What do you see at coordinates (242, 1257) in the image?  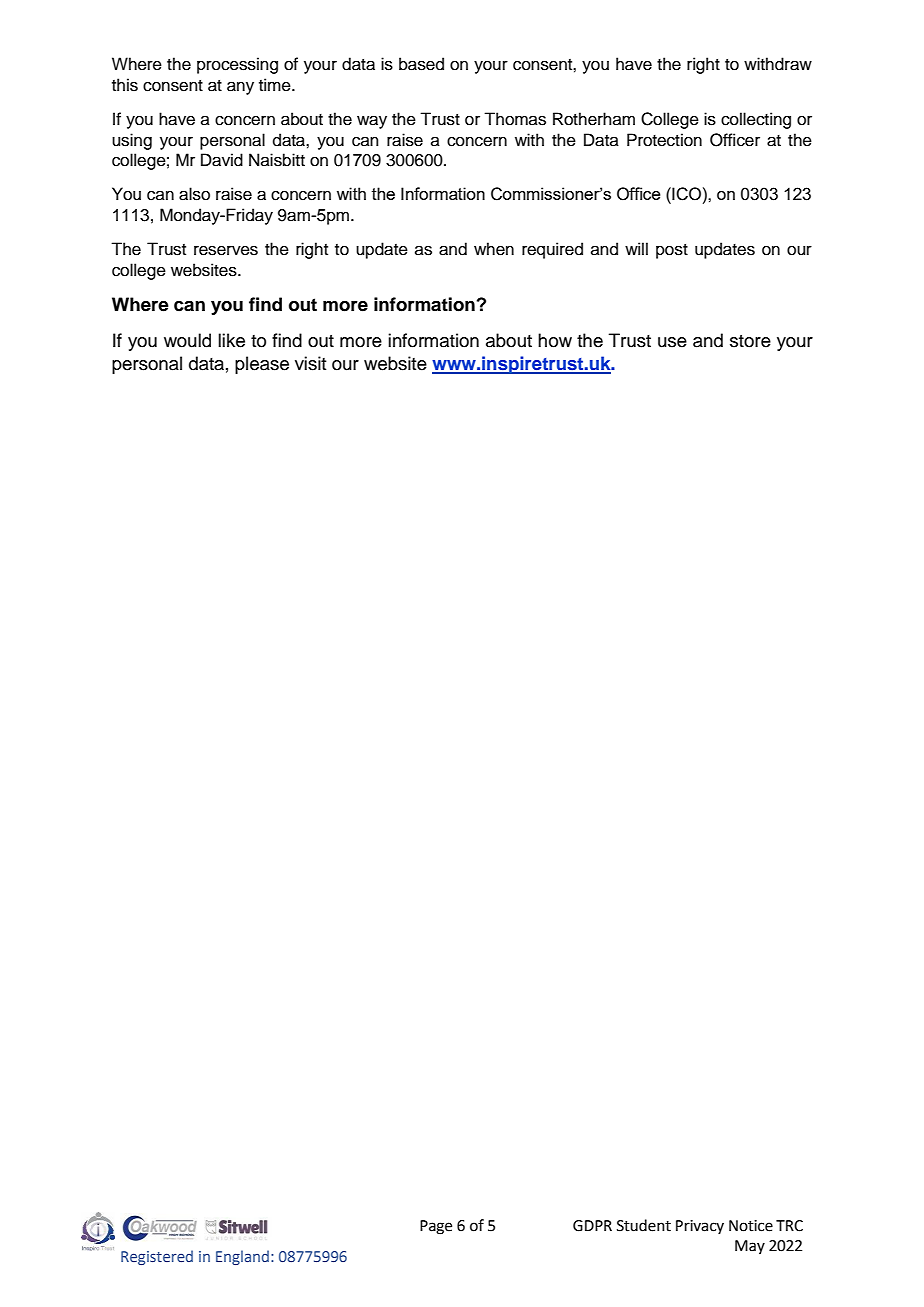 I see `England` at bounding box center [242, 1257].
